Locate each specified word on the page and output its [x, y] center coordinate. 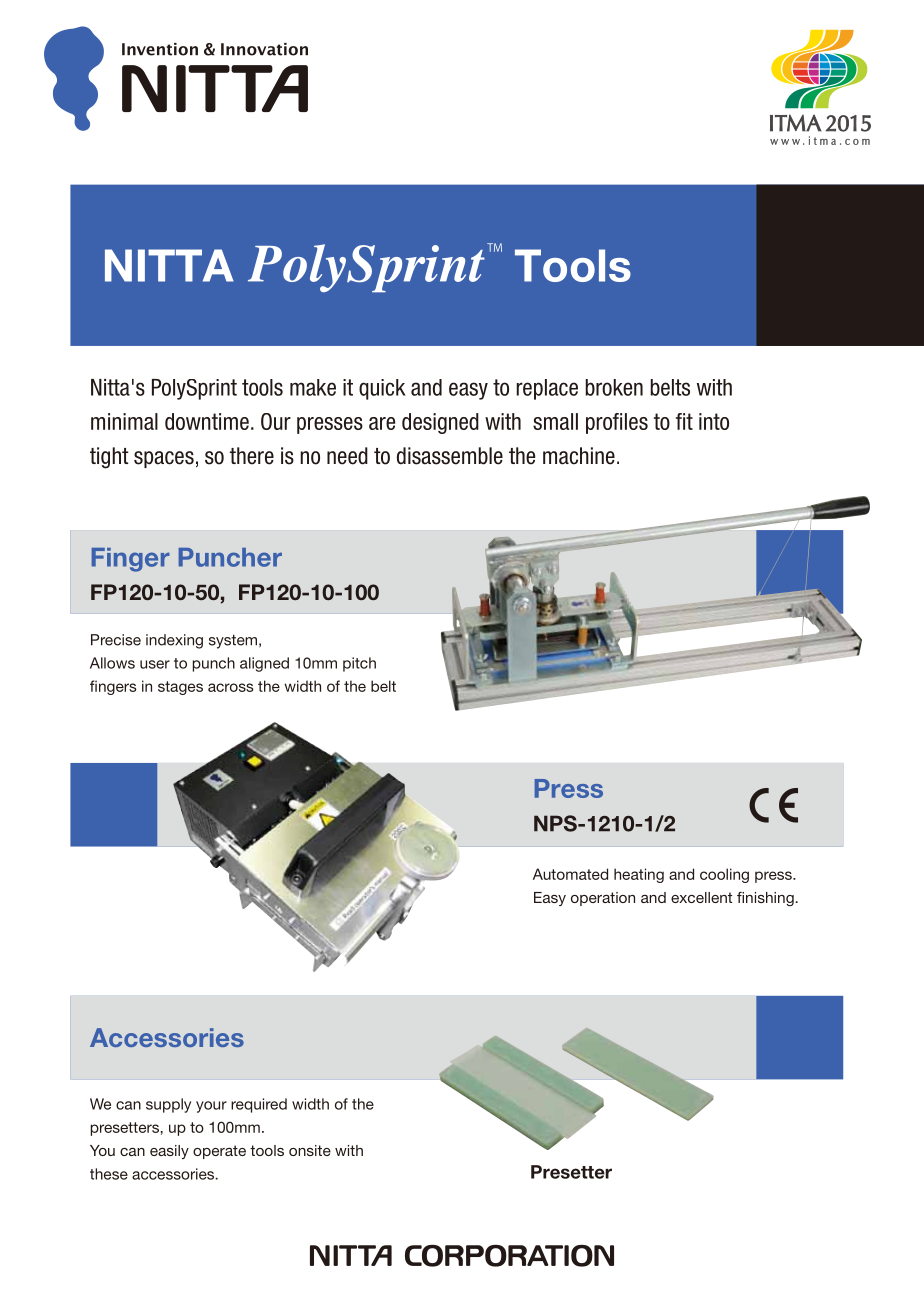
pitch [359, 664]
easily [169, 1152]
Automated [570, 874]
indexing [174, 641]
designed [440, 423]
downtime [207, 421]
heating [639, 875]
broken [614, 387]
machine [579, 456]
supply [168, 1105]
